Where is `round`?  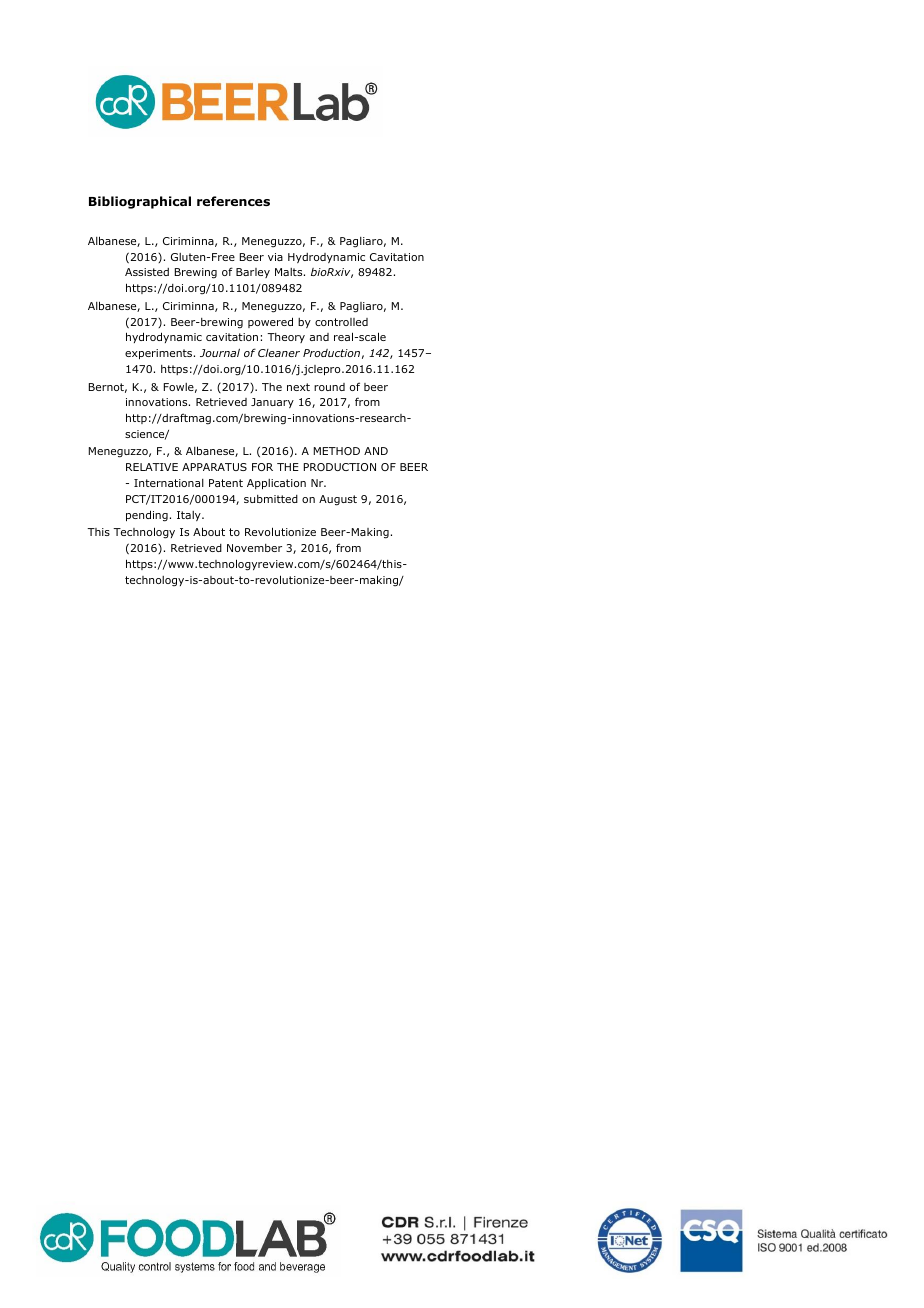 round is located at coordinates (329, 387).
